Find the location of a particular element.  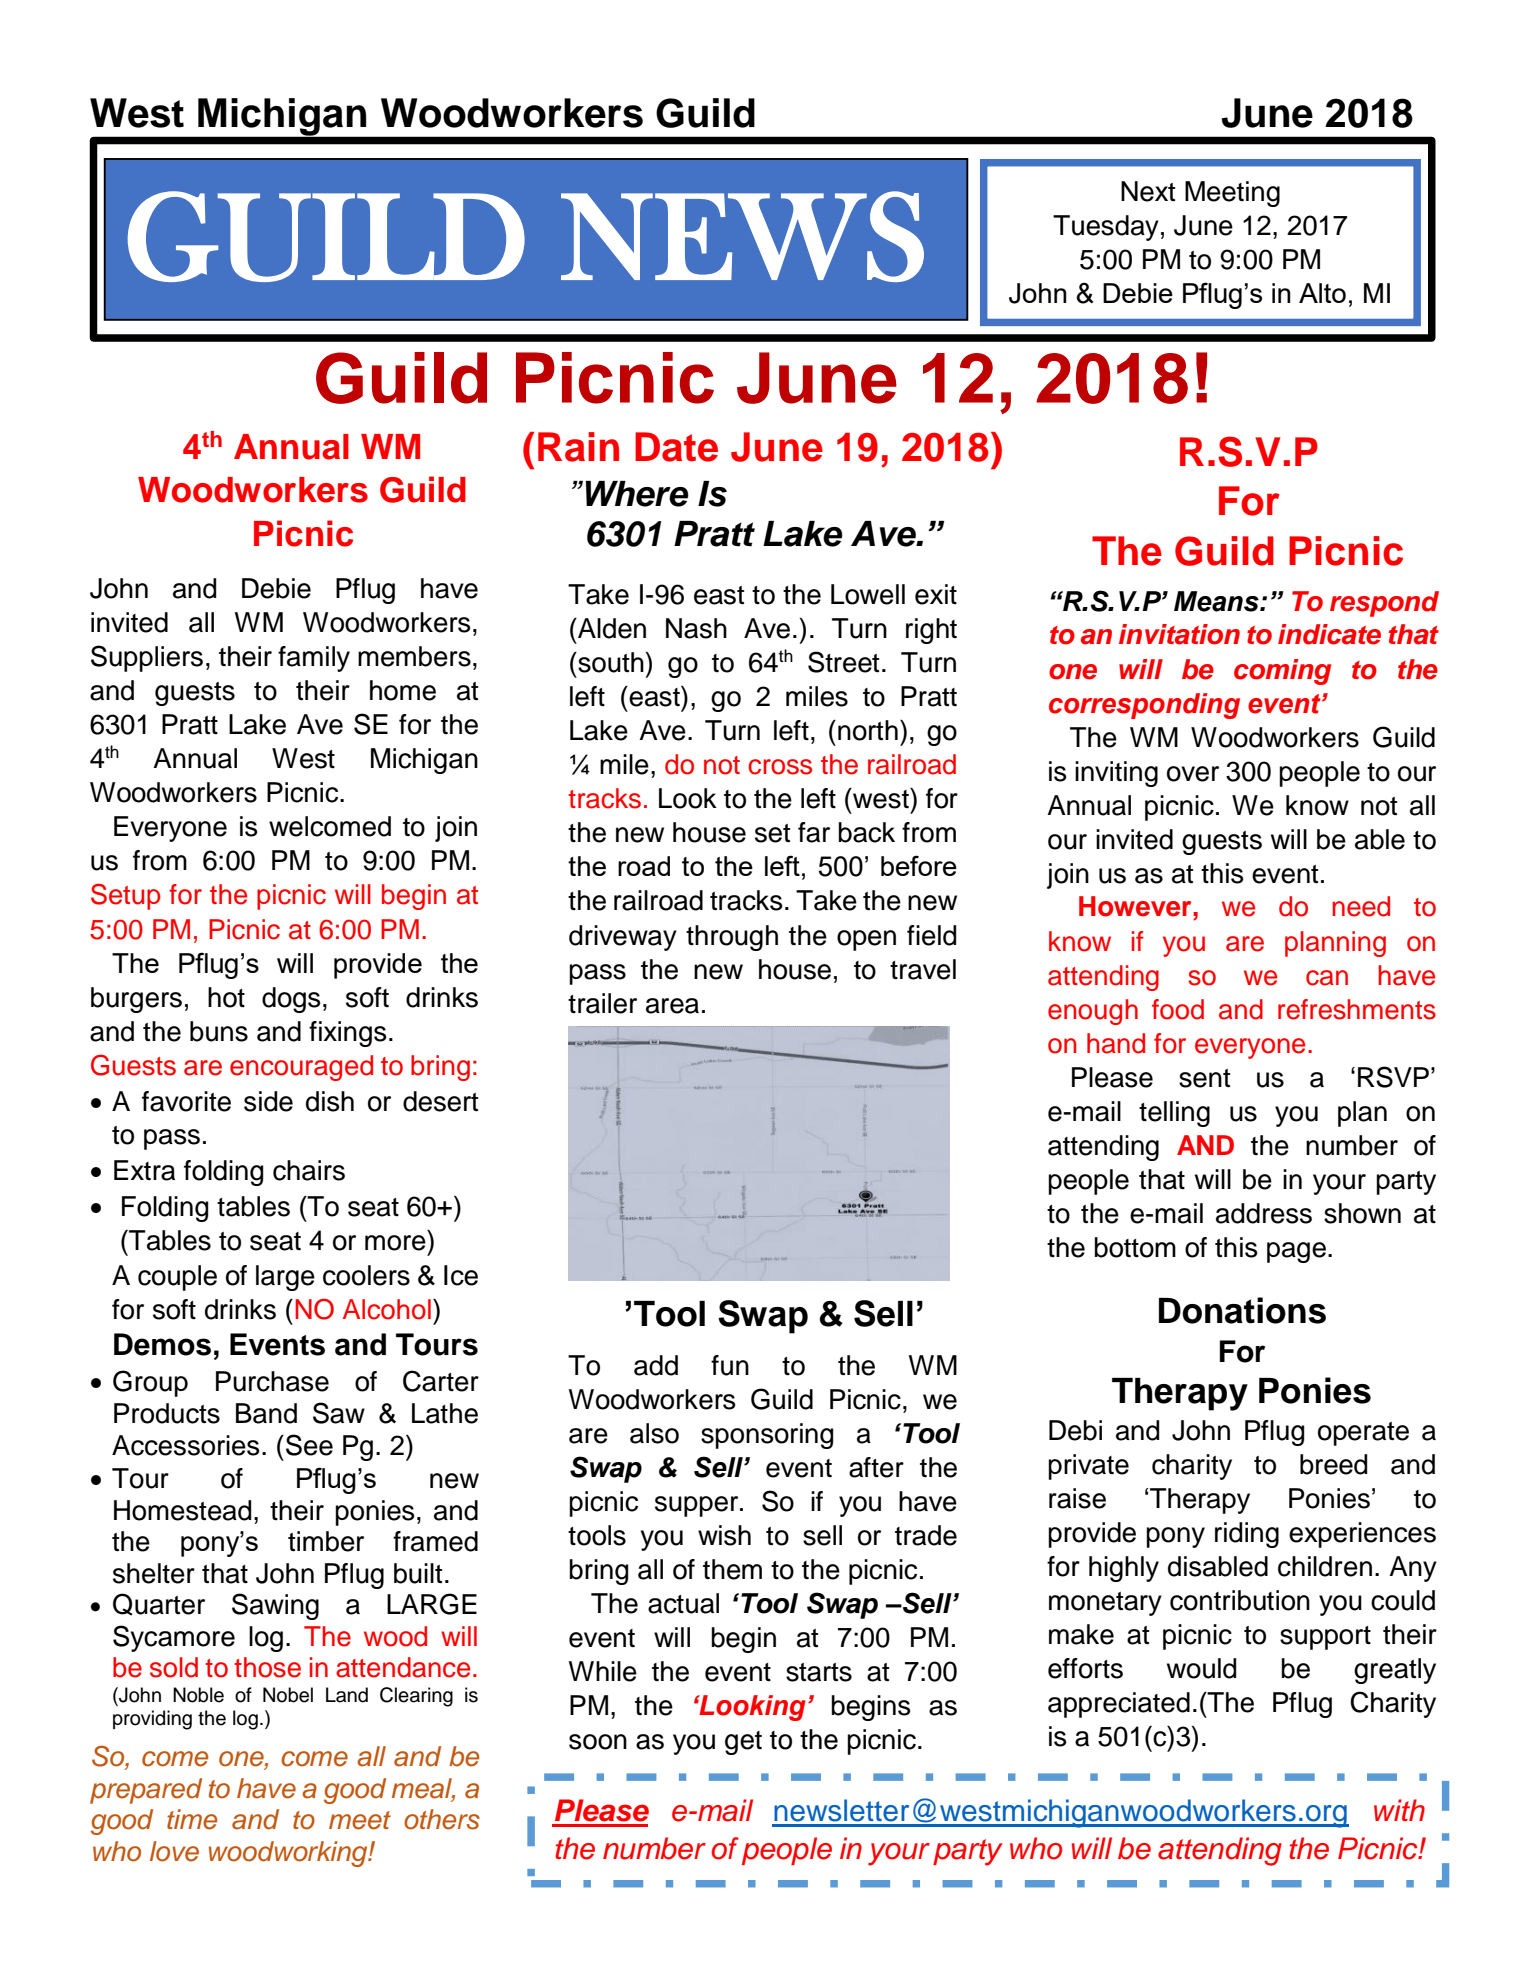

get is located at coordinates (743, 1743).
